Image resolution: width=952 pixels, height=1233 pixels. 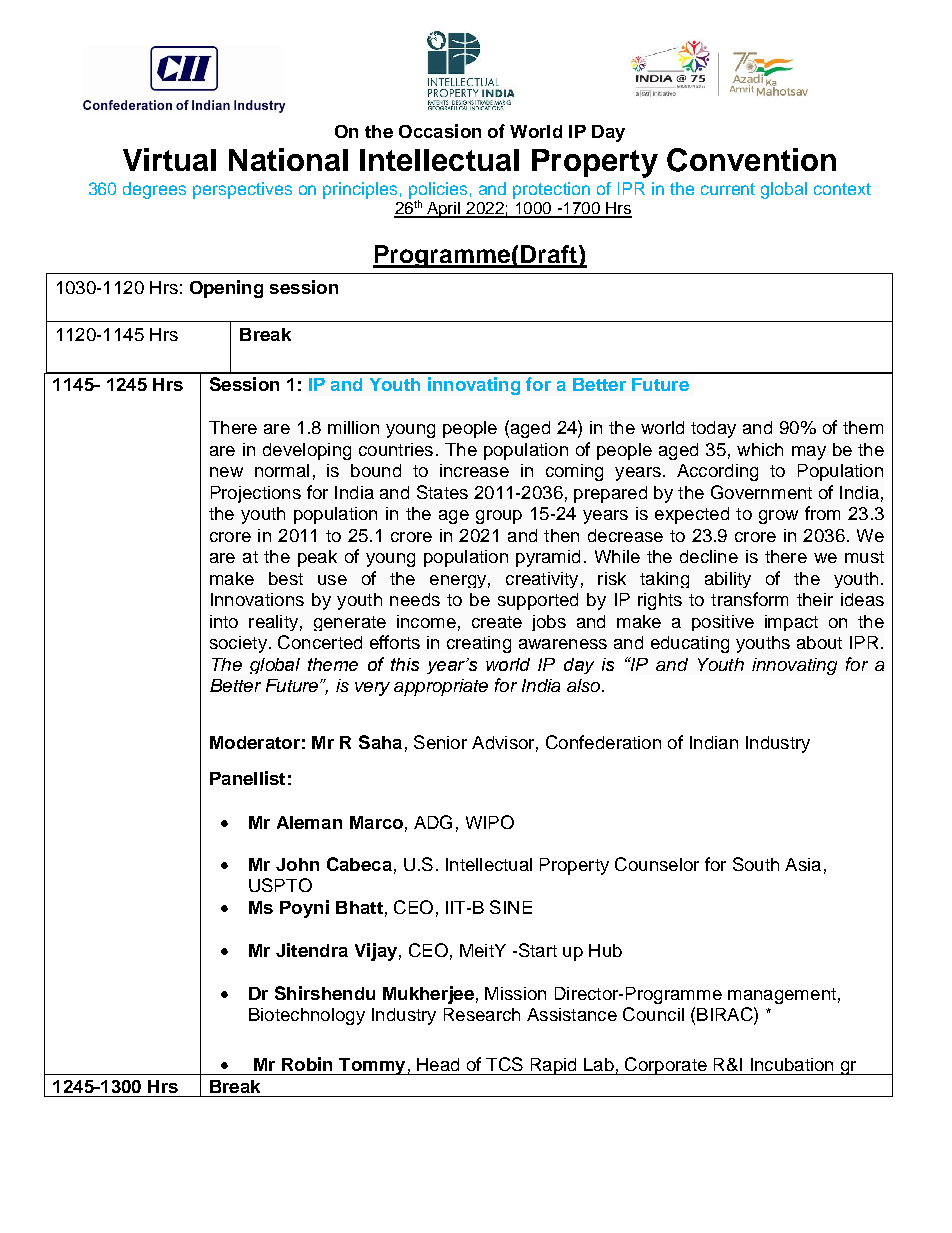 What do you see at coordinates (474, 470) in the screenshot?
I see `increase` at bounding box center [474, 470].
